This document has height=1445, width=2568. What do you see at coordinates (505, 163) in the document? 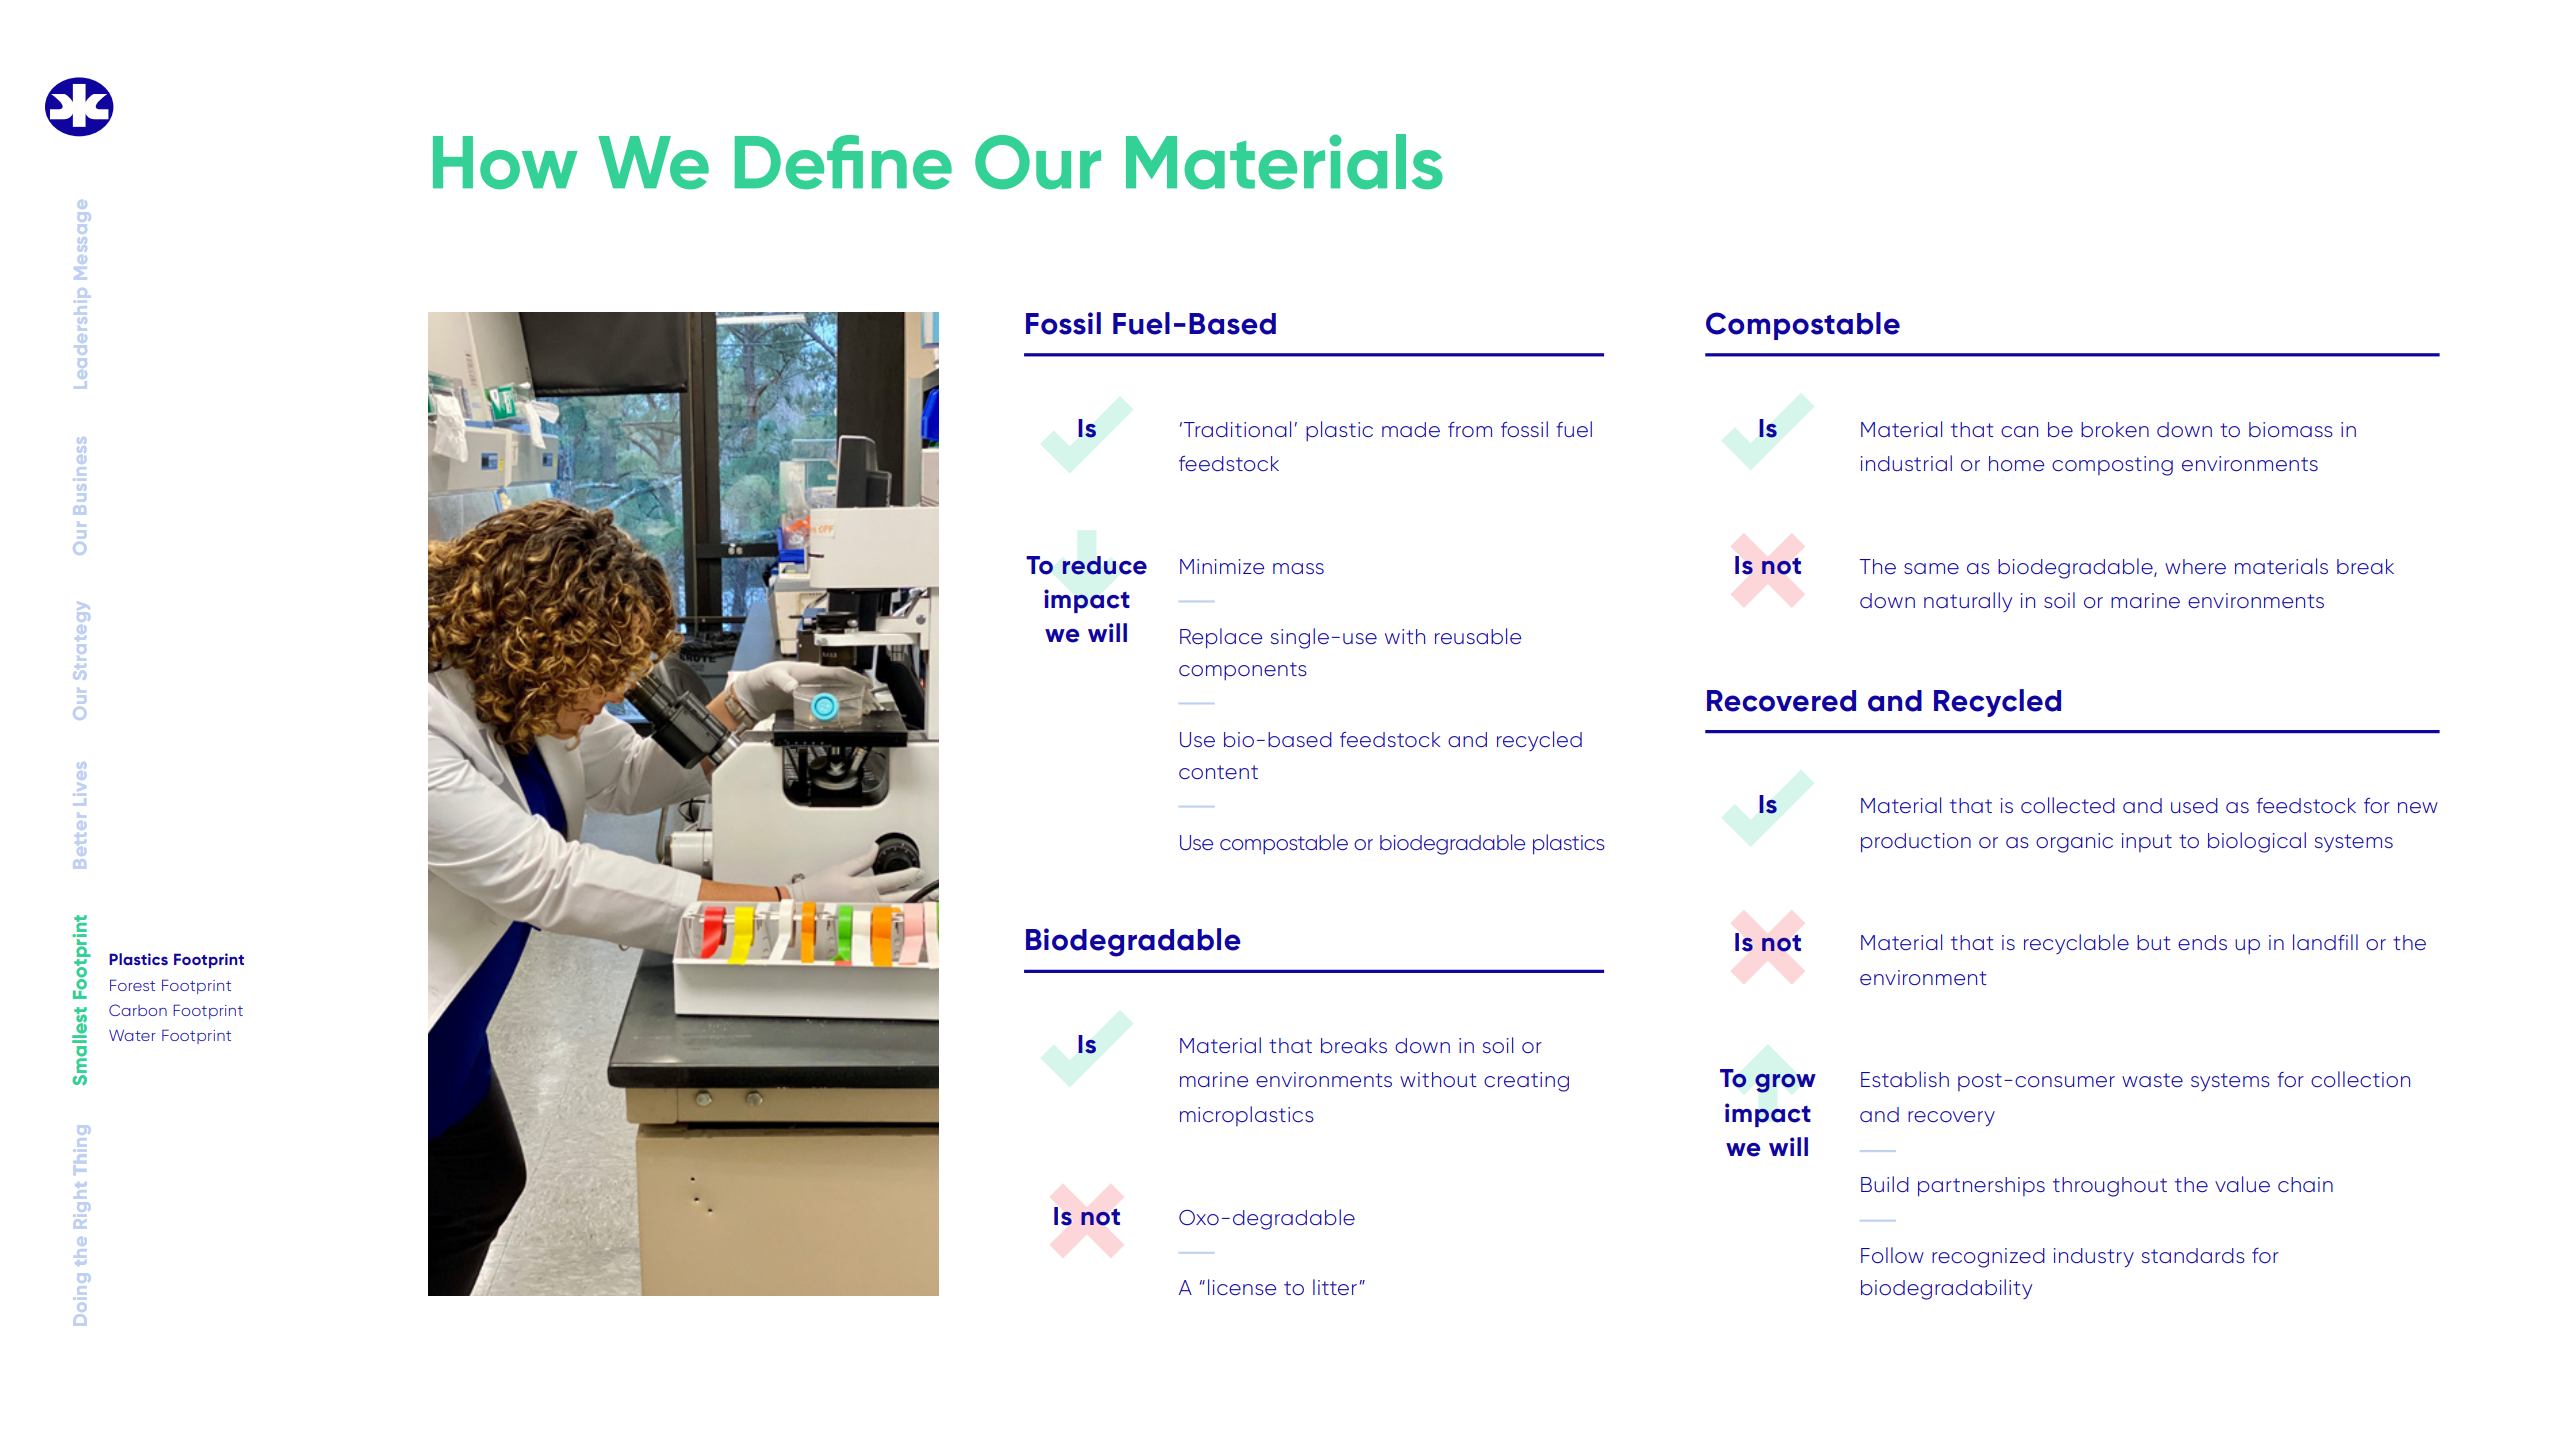
I see `How` at bounding box center [505, 163].
